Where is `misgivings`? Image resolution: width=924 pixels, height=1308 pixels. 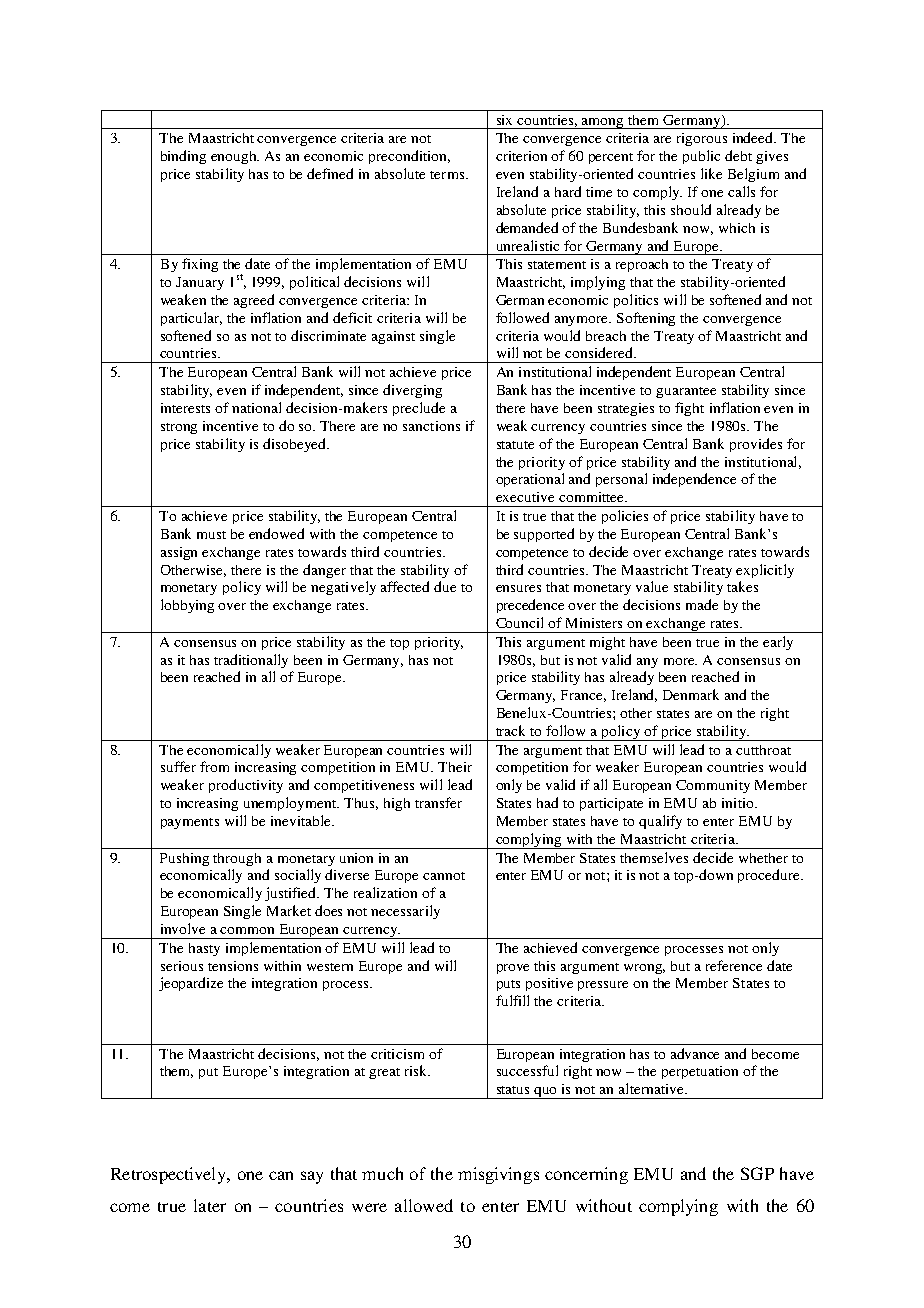 misgivings is located at coordinates (498, 1175).
